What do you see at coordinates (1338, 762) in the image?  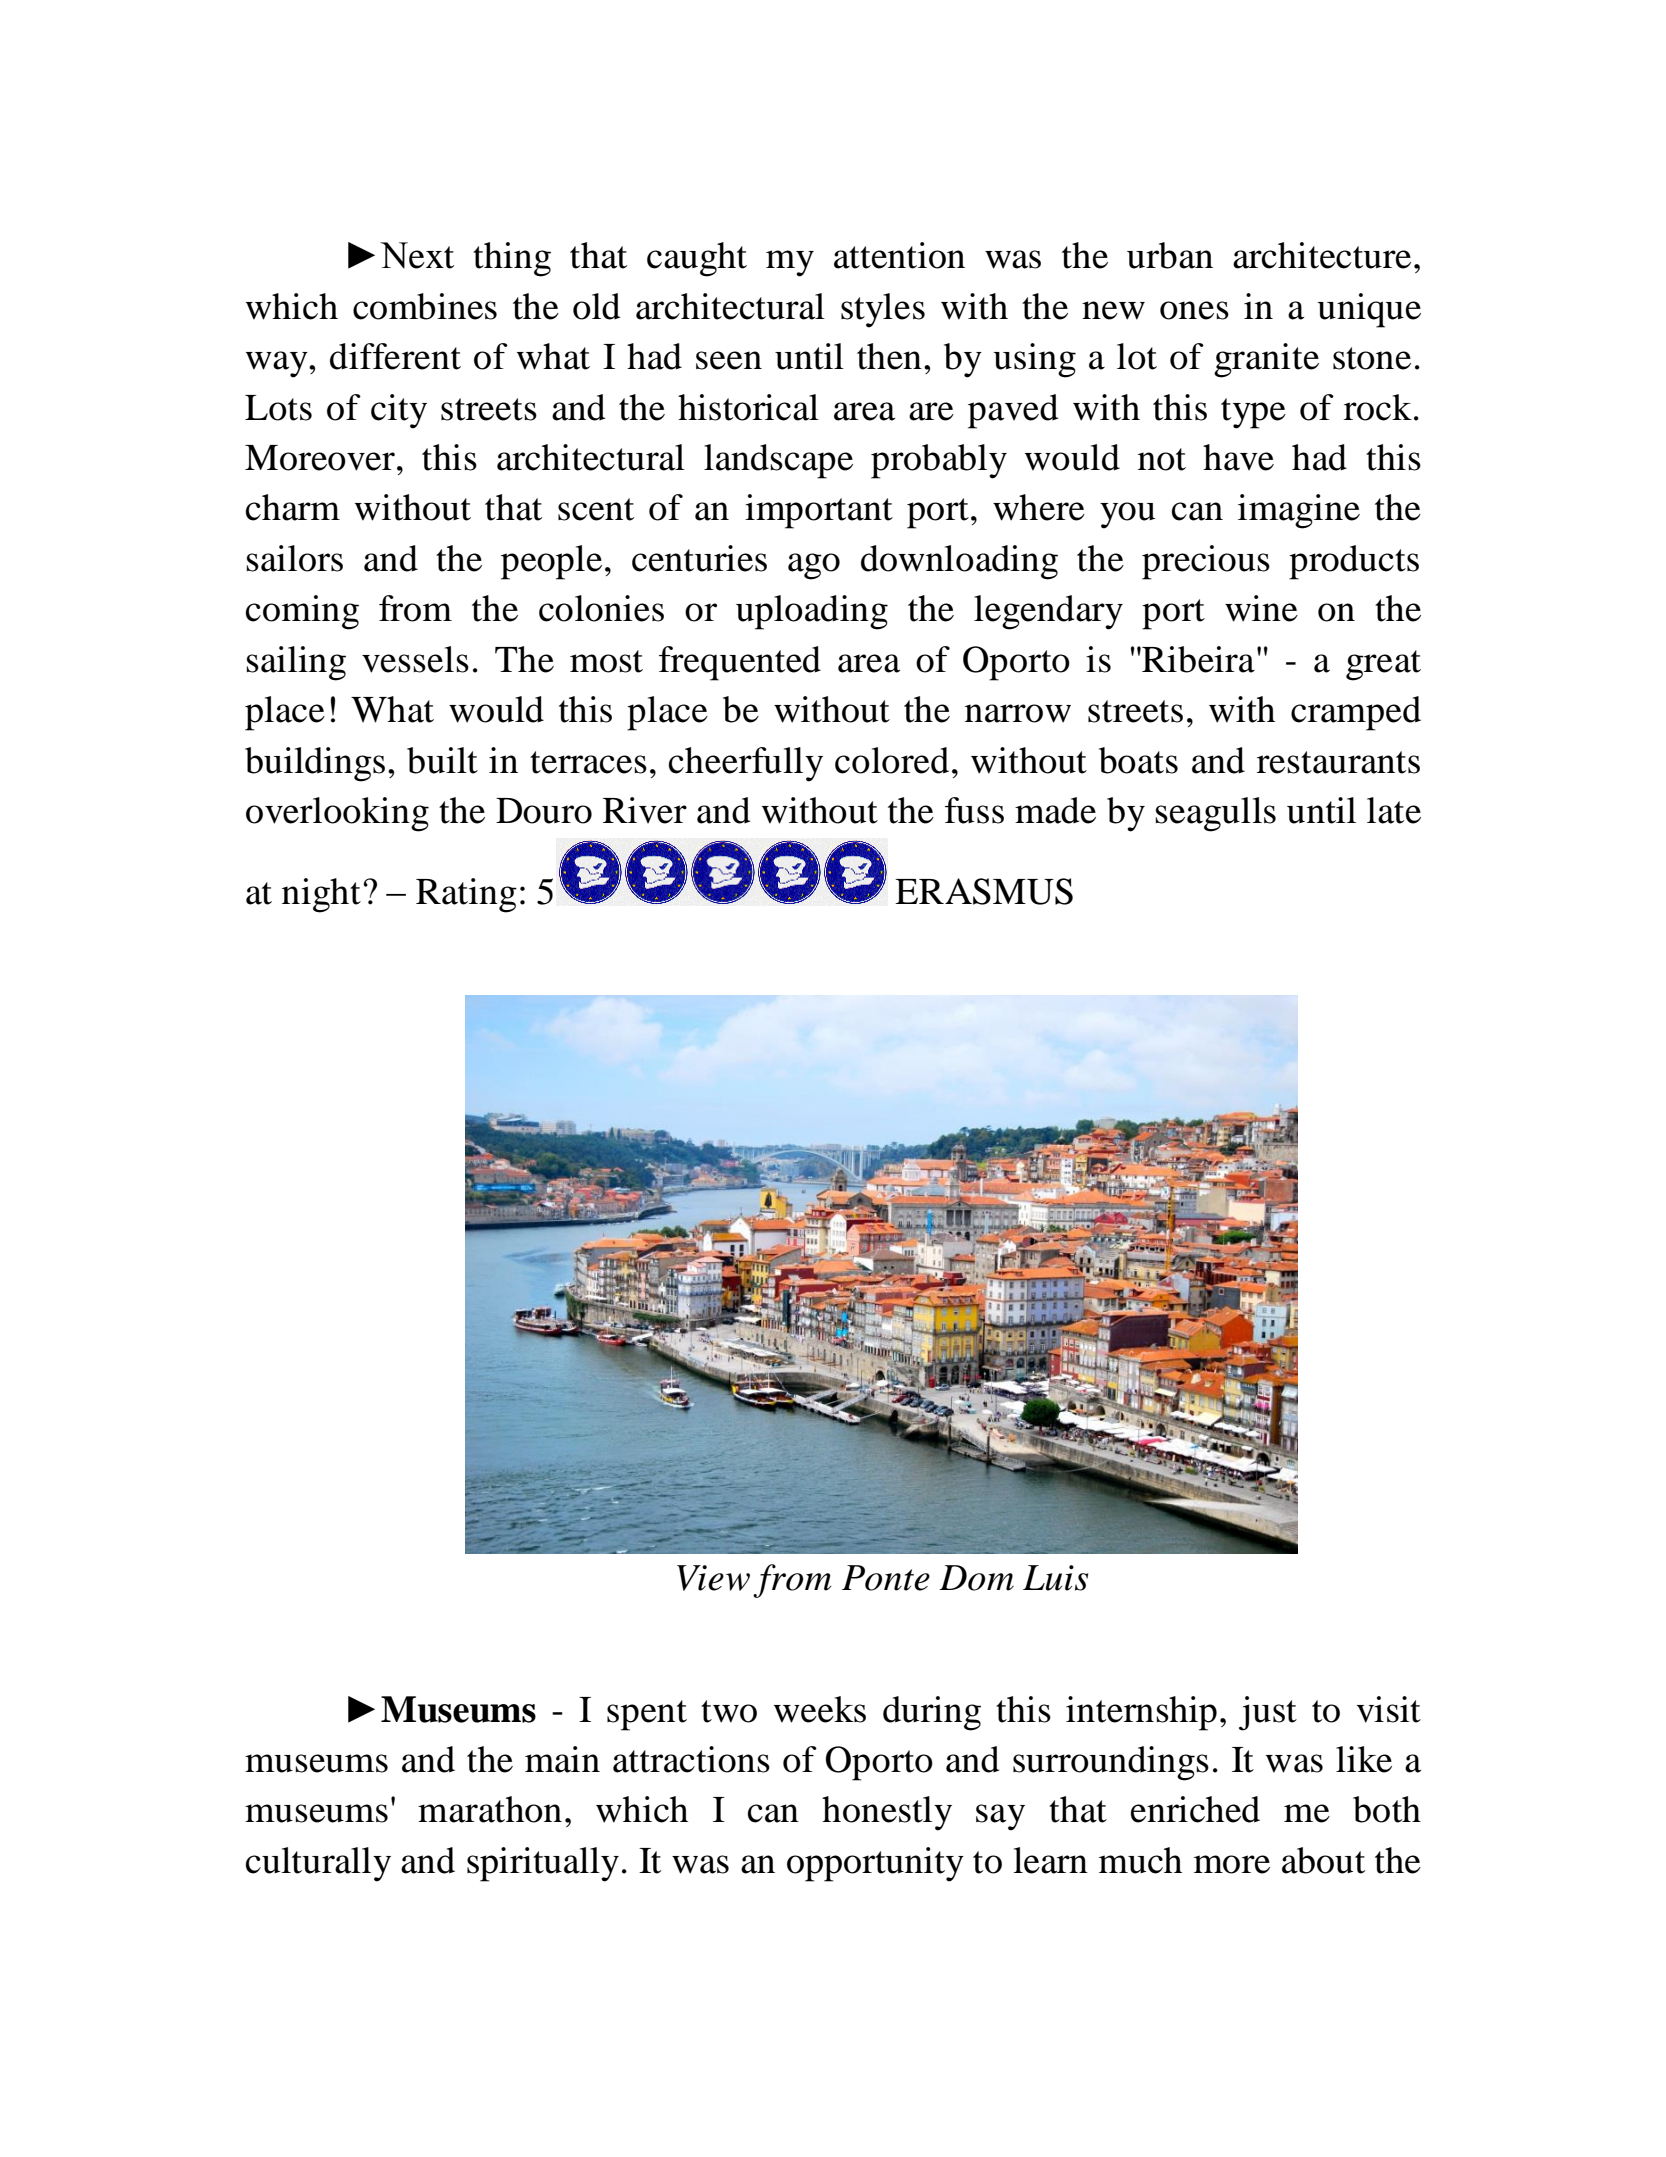 I see `restaurants` at bounding box center [1338, 762].
